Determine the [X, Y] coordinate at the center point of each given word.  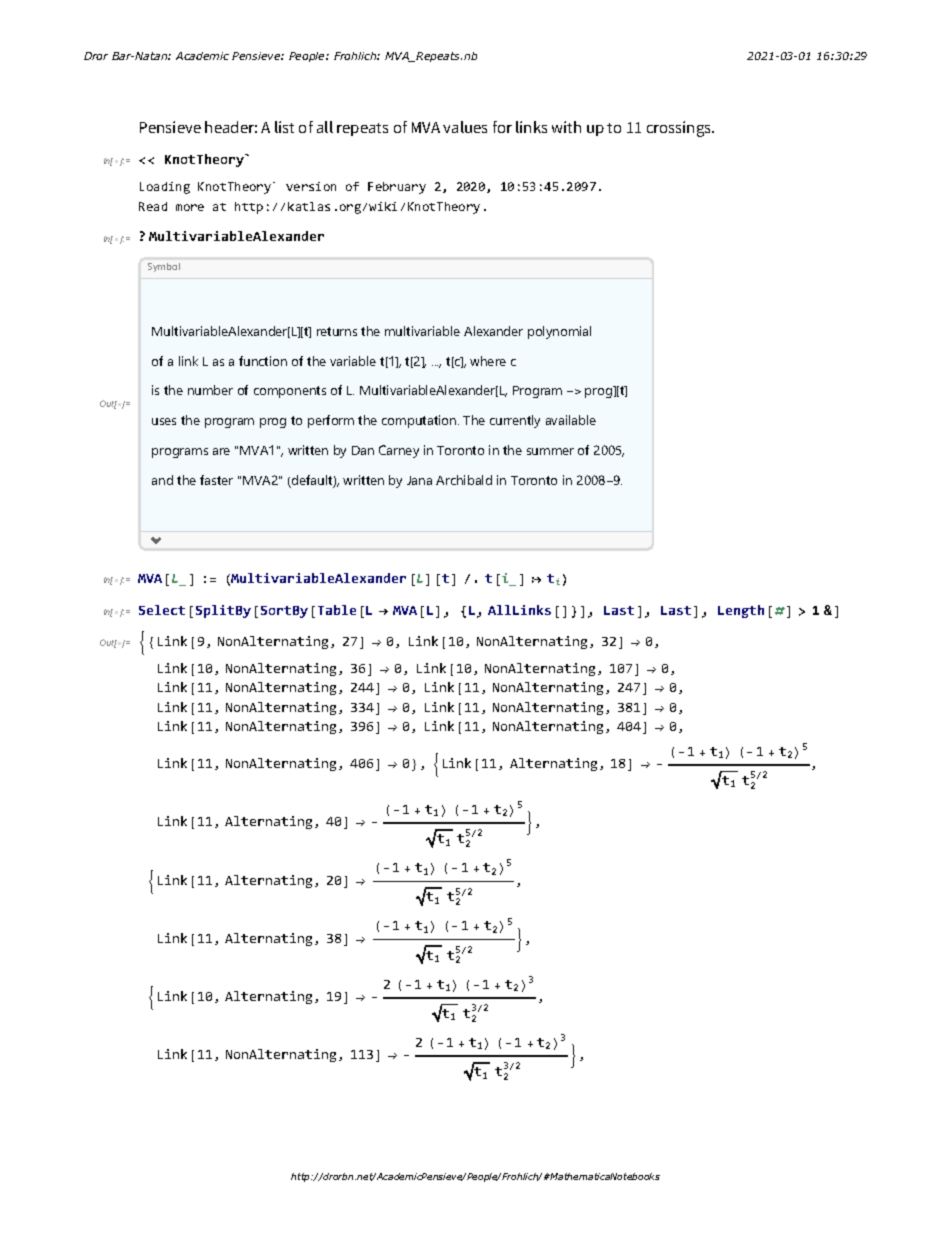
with [566, 127]
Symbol [164, 267]
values [465, 127]
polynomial [559, 332]
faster [216, 480]
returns [337, 331]
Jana [419, 480]
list [284, 127]
